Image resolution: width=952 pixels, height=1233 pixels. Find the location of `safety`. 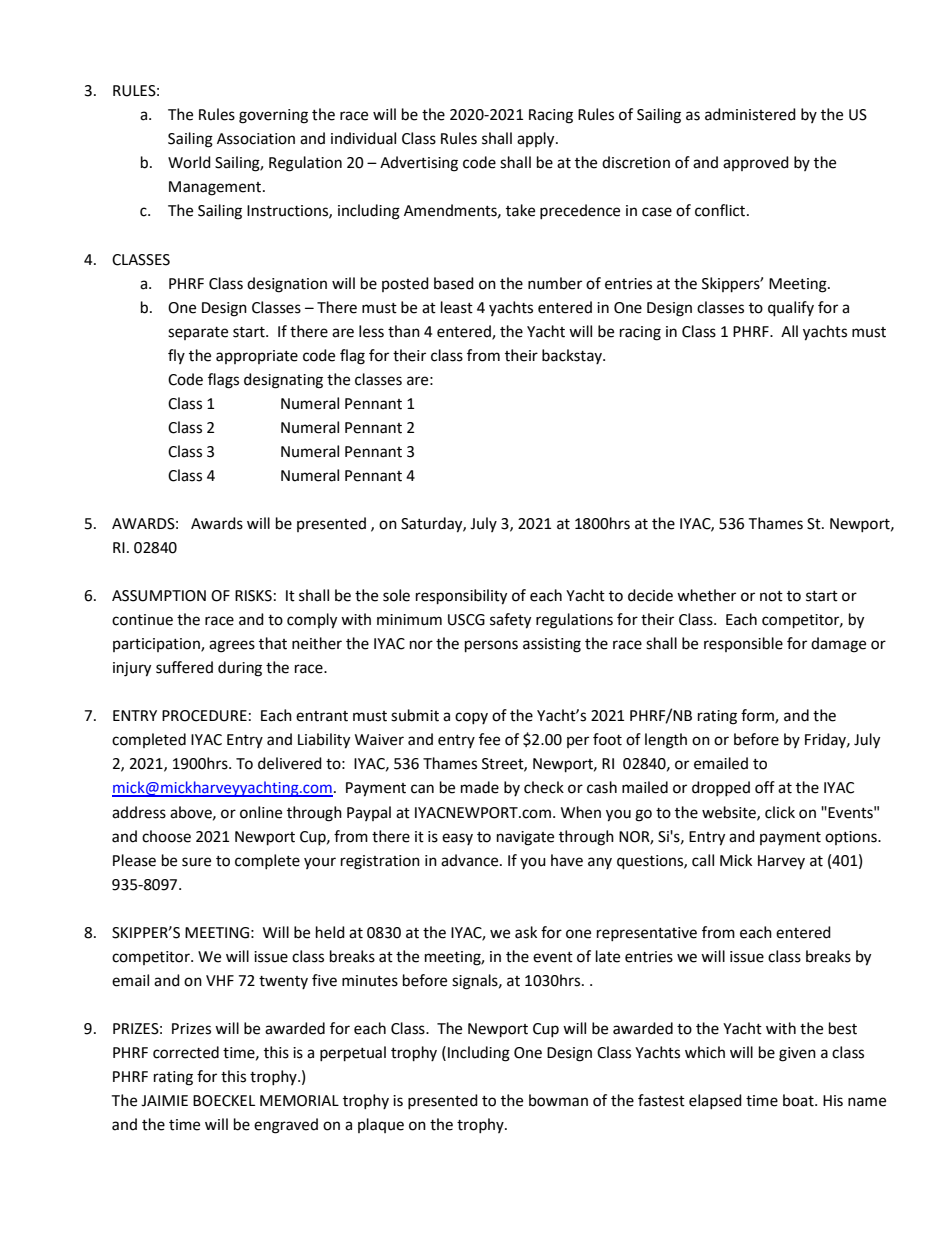

safety is located at coordinates (510, 621).
